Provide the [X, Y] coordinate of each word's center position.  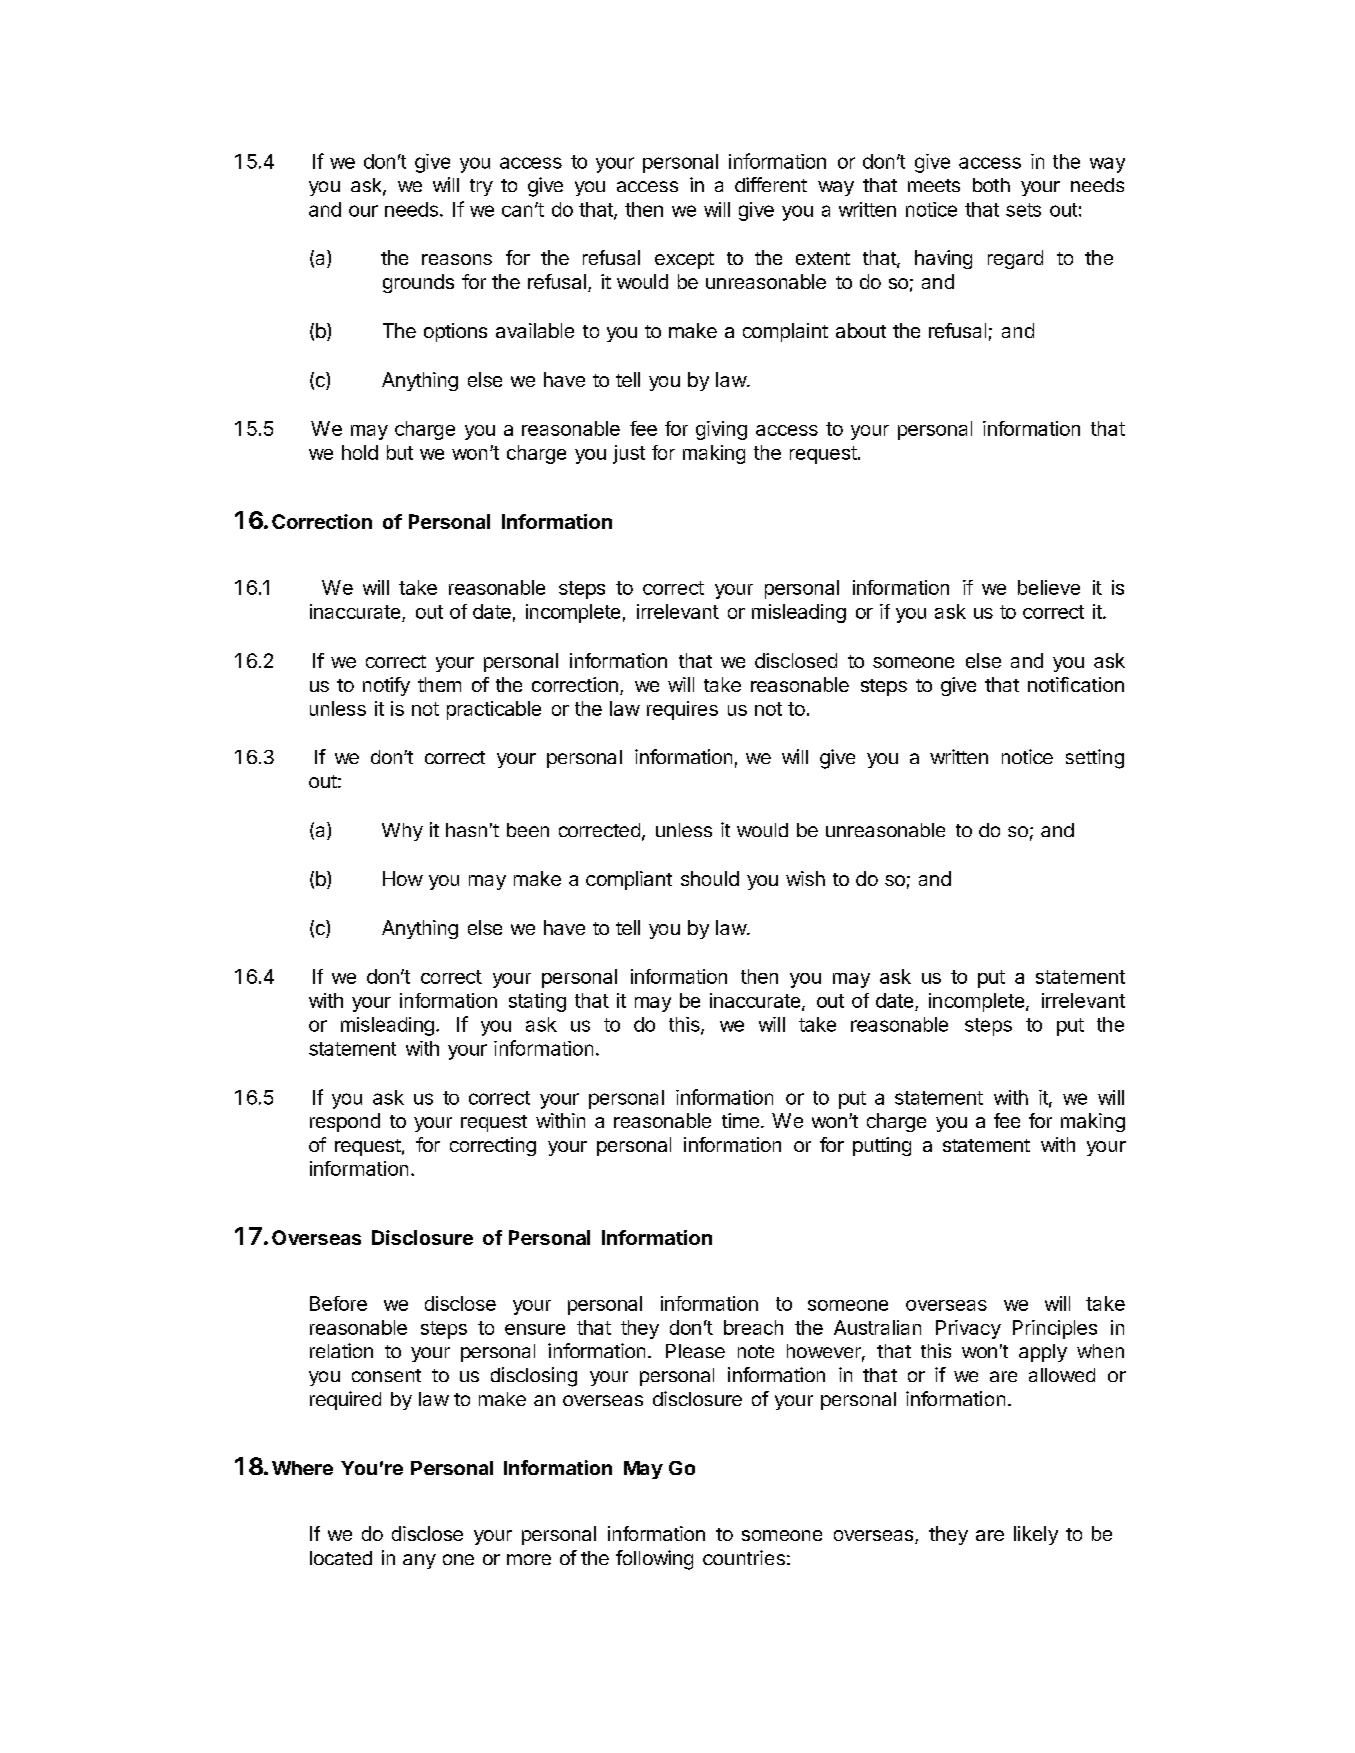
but [400, 452]
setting [1095, 759]
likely [1036, 1535]
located [341, 1558]
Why [402, 832]
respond [345, 1122]
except [684, 260]
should [710, 878]
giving [721, 430]
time [740, 1120]
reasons [457, 259]
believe [1049, 587]
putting [882, 1146]
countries [744, 1557]
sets [1023, 210]
